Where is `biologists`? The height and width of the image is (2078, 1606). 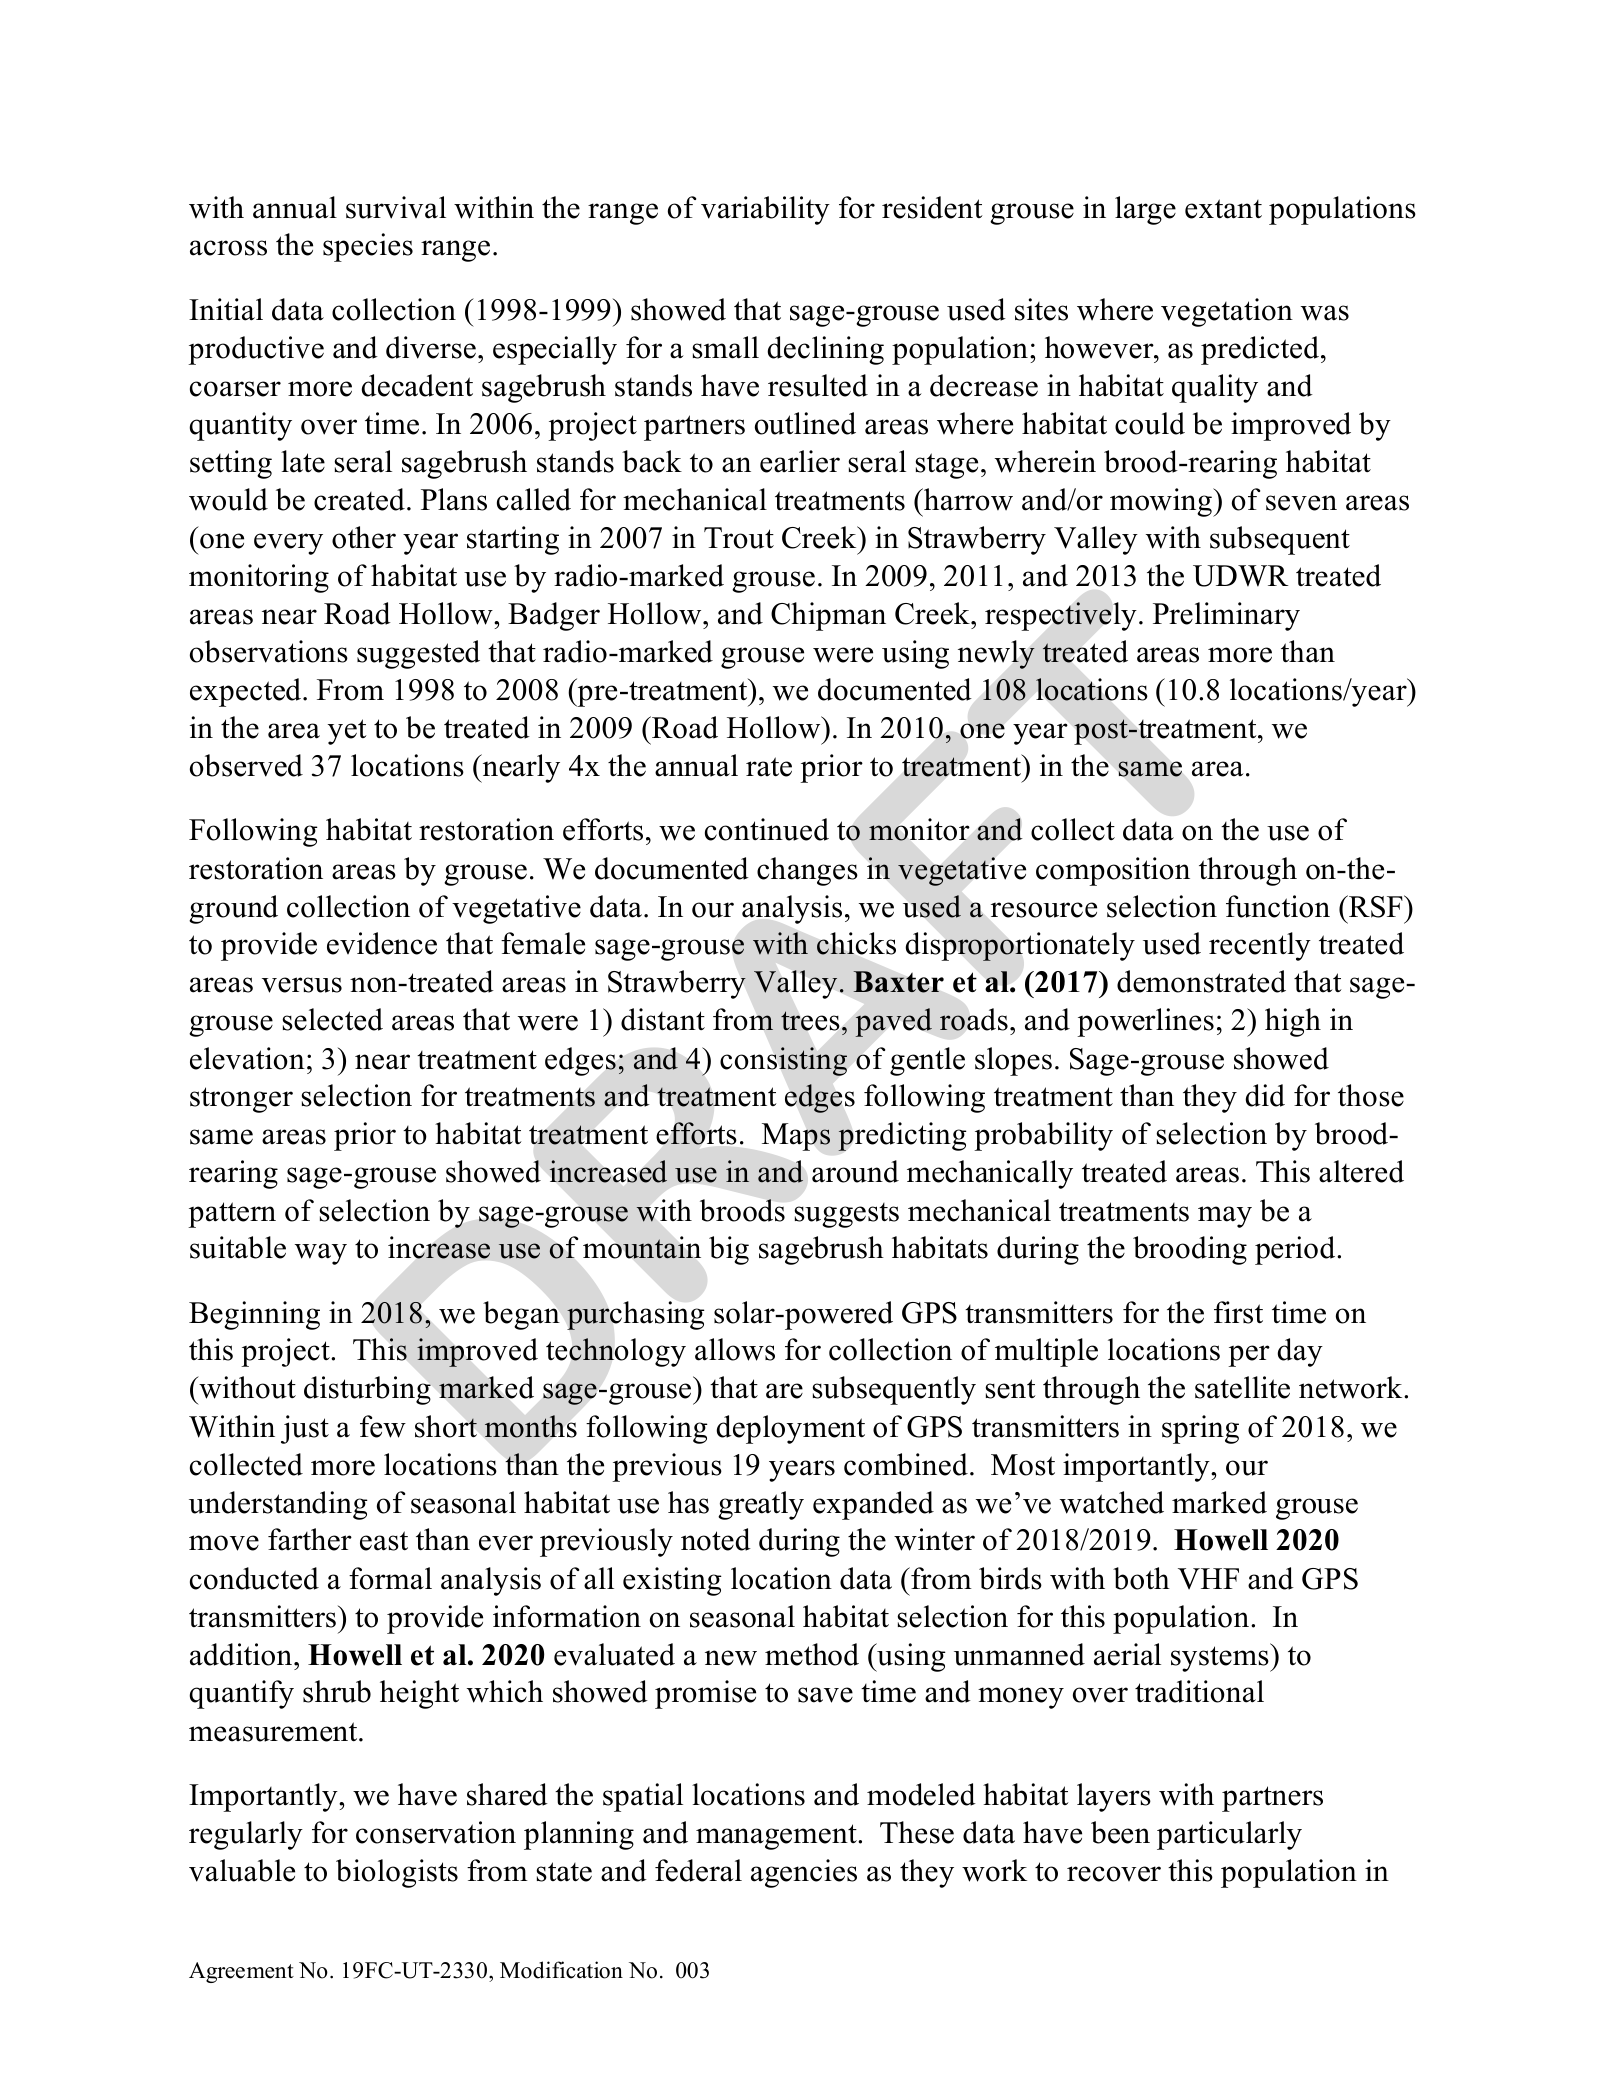 biologists is located at coordinates (397, 1873).
